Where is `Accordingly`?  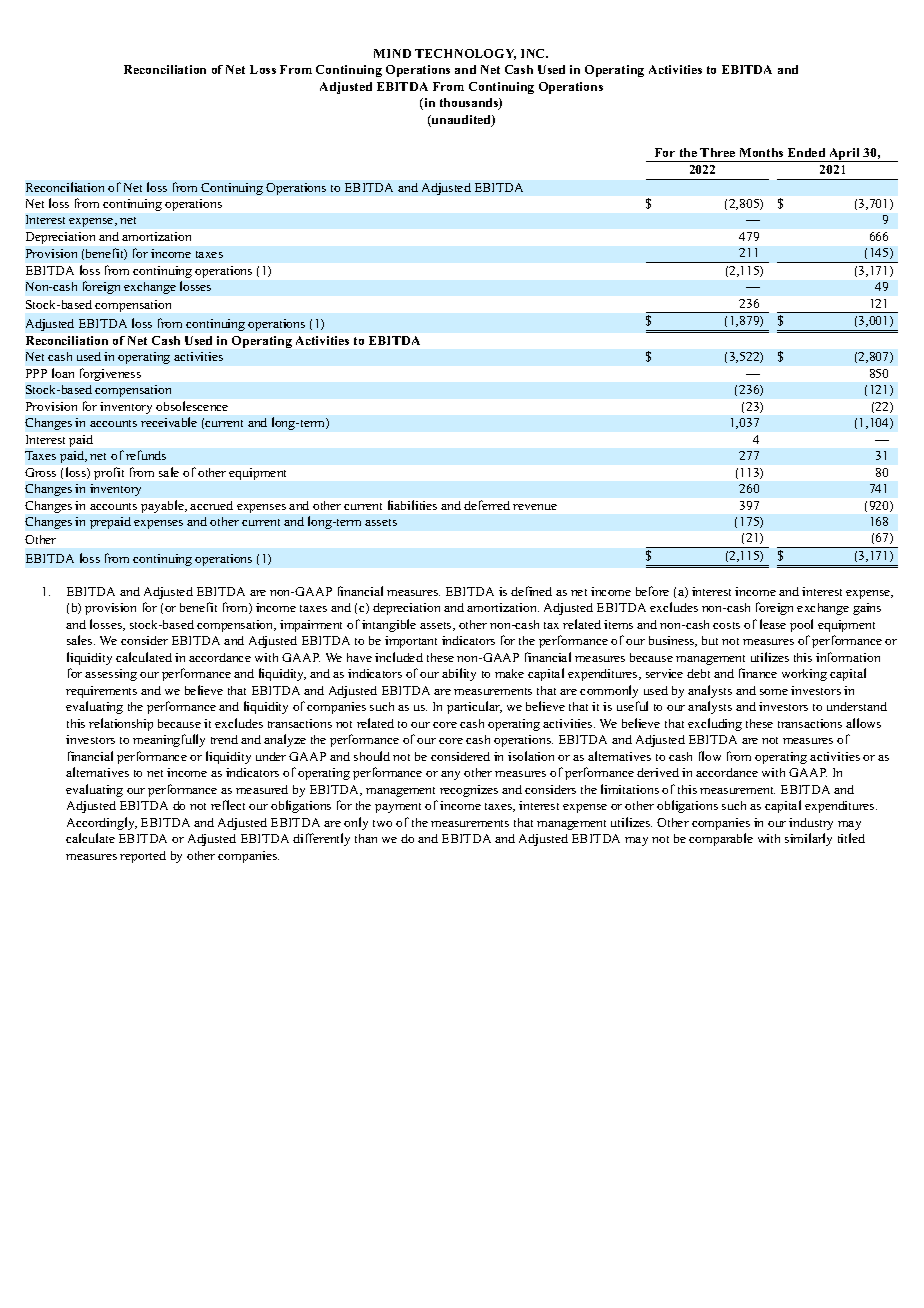
Accordingly is located at coordinates (102, 823).
